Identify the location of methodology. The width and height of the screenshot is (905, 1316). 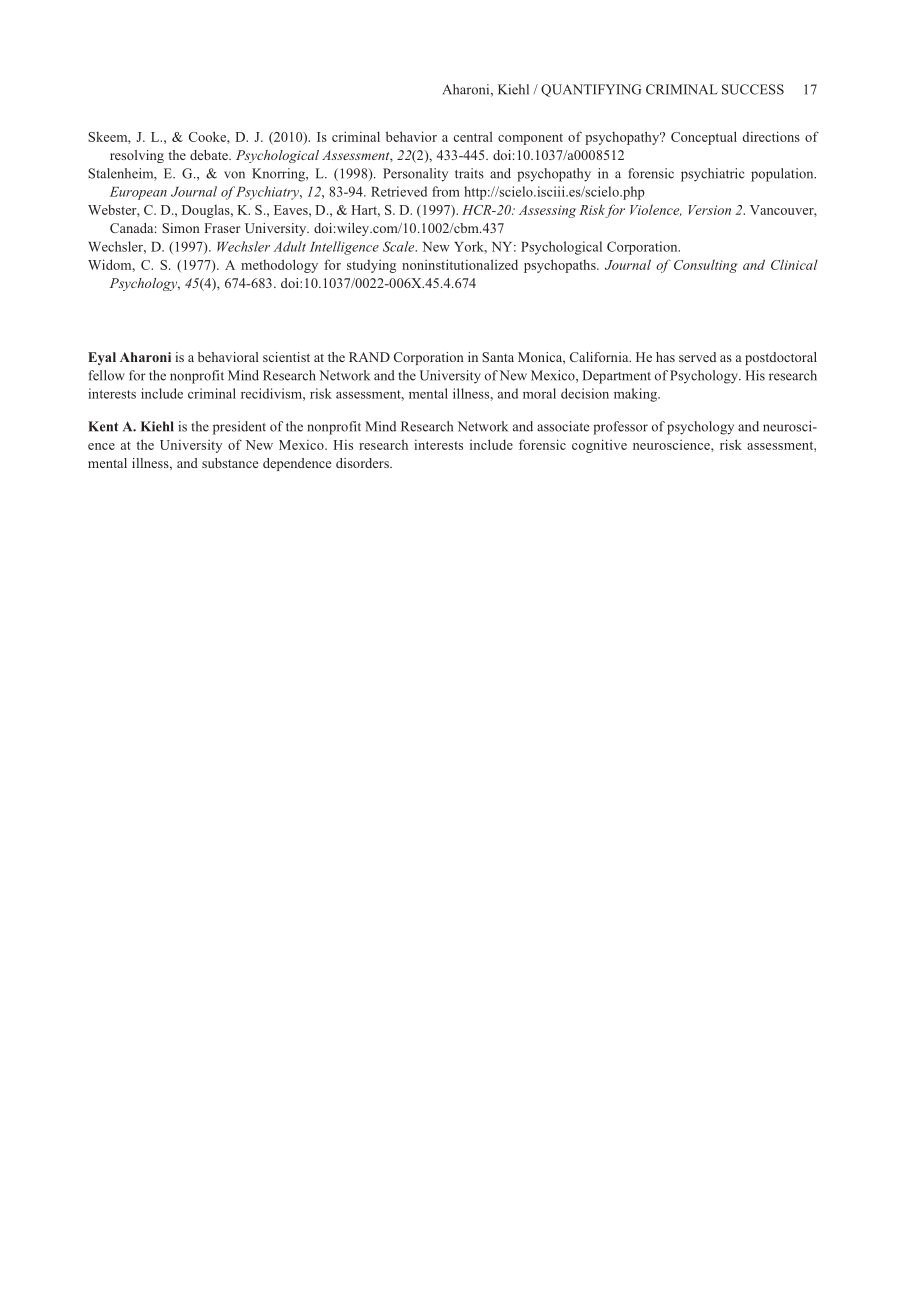
(279, 266).
